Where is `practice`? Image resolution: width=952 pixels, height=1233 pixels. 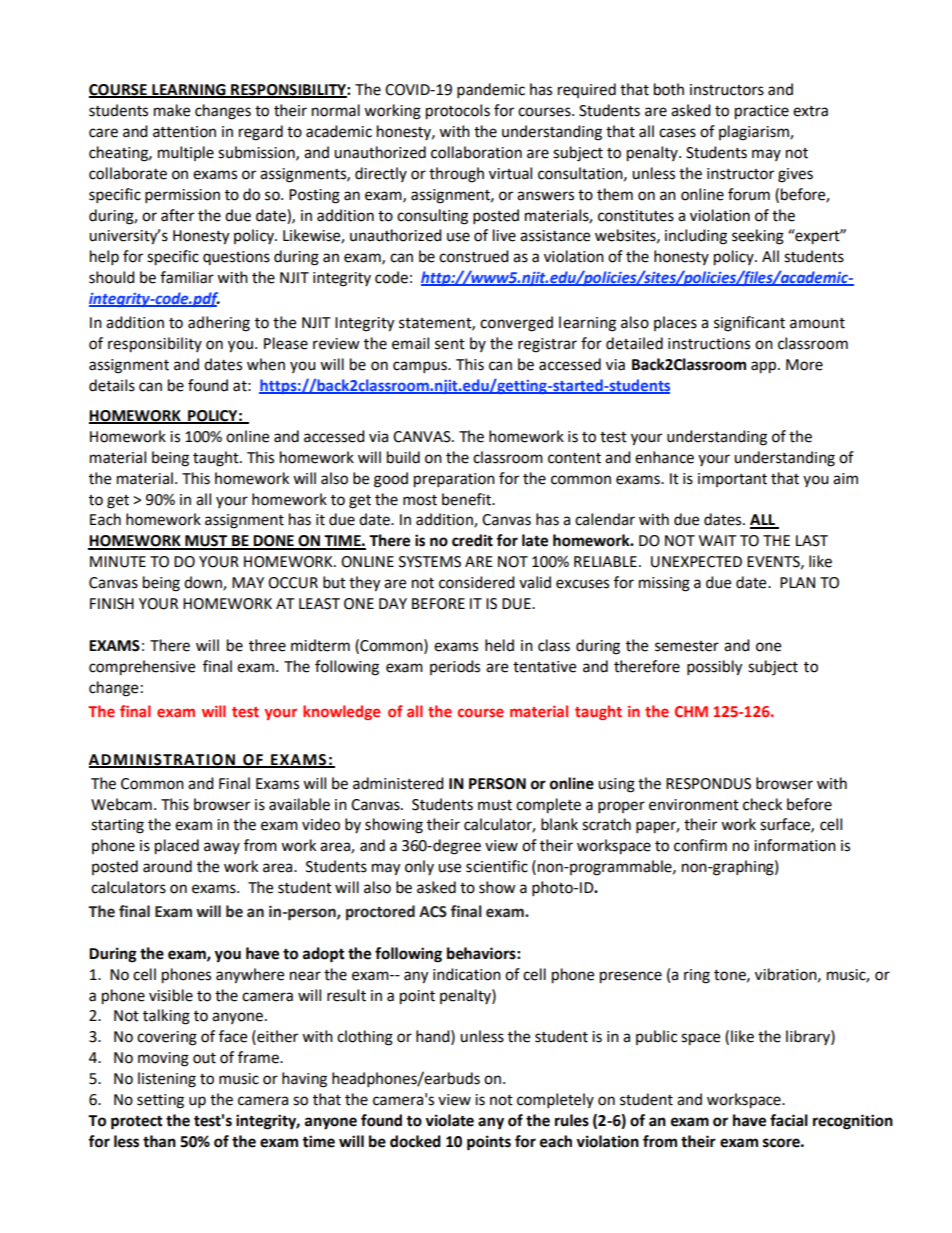 practice is located at coordinates (762, 112).
